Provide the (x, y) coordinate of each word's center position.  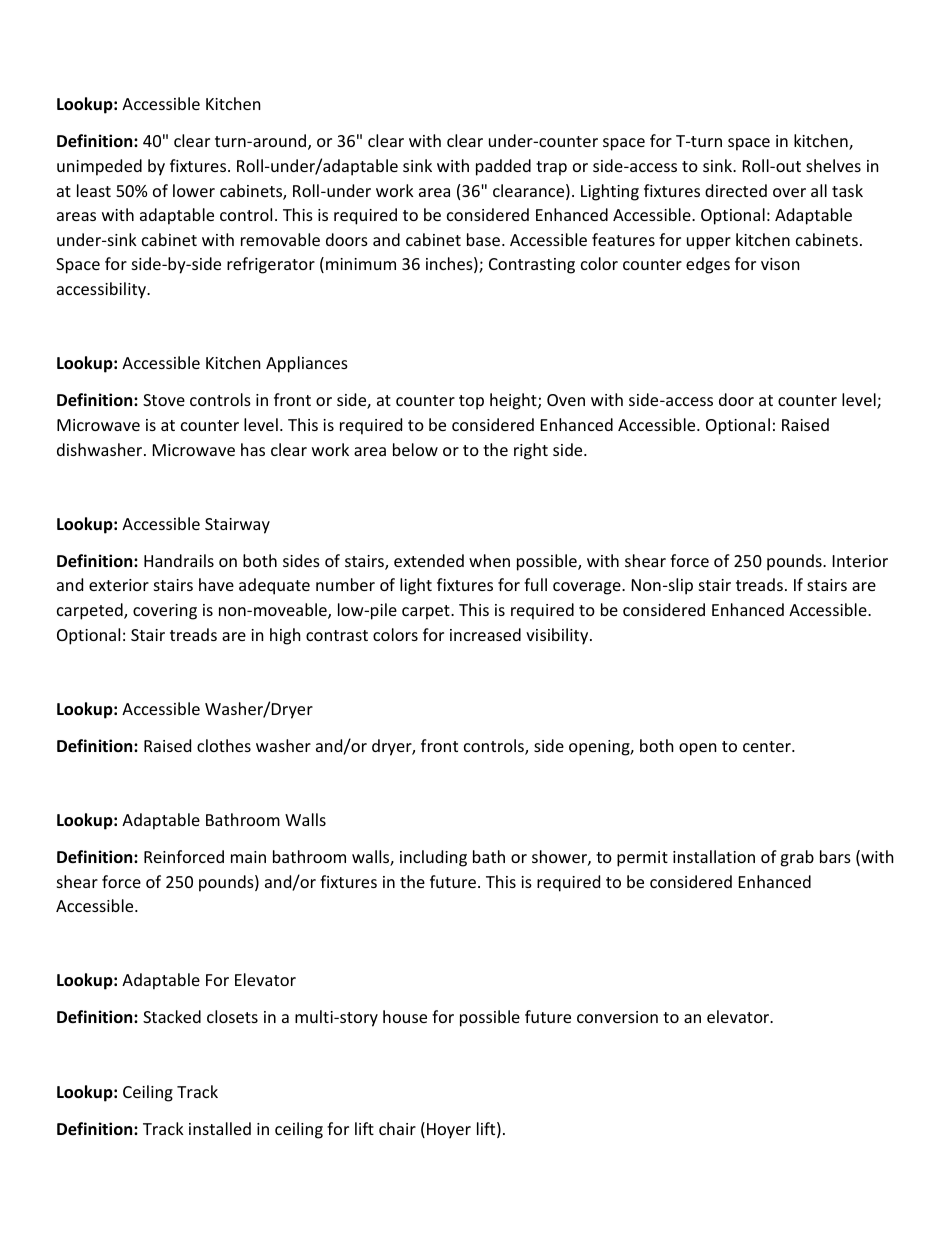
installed (220, 1128)
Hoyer (449, 1131)
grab (797, 858)
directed (736, 190)
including (433, 858)
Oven (566, 400)
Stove (164, 400)
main (248, 857)
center (768, 746)
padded (503, 167)
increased (485, 634)
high (285, 636)
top (471, 402)
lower (194, 190)
